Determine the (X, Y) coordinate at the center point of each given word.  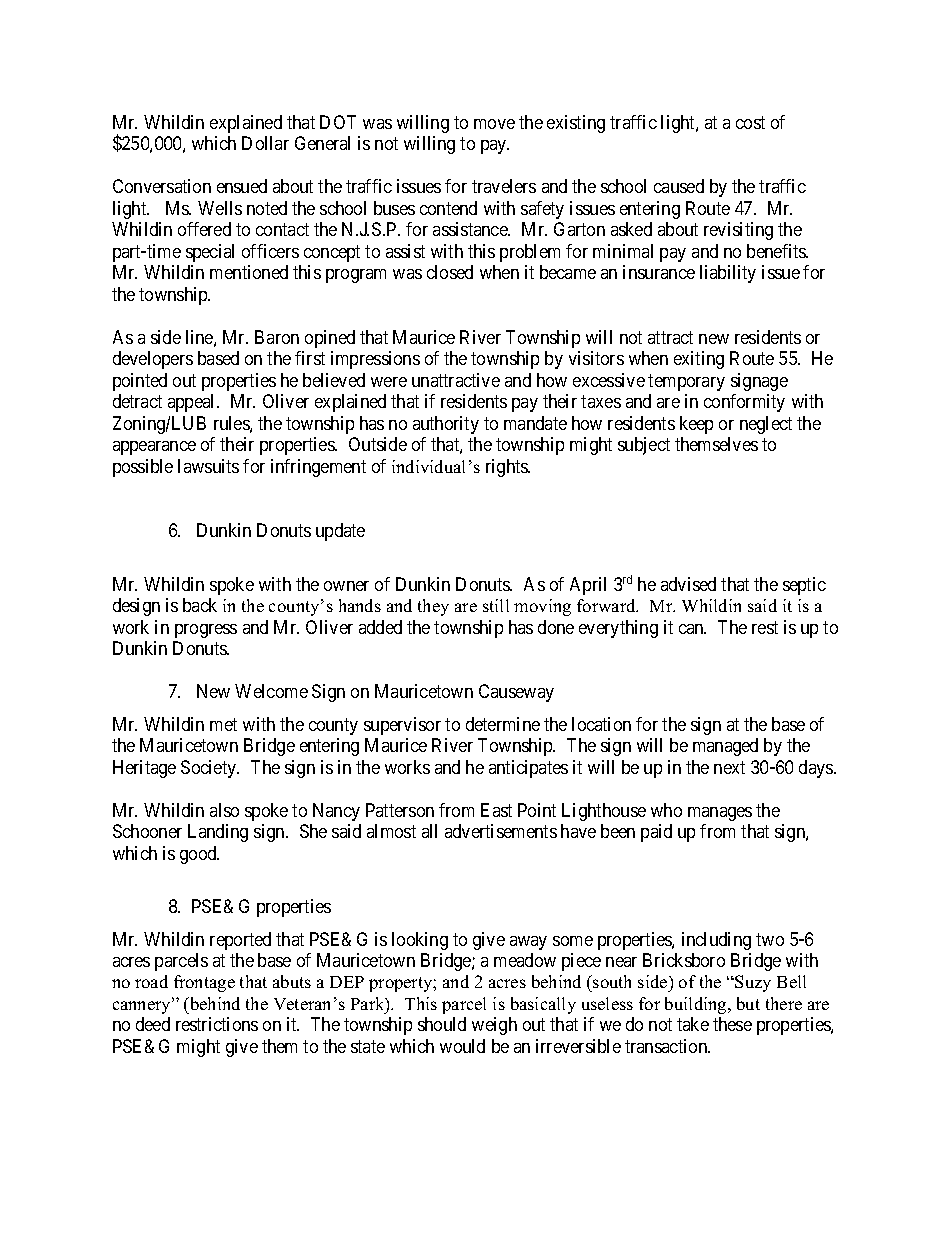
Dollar (265, 143)
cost (750, 122)
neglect (766, 425)
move (494, 124)
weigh (494, 1026)
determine (503, 724)
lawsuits (208, 466)
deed (153, 1024)
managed (725, 747)
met (223, 724)
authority (446, 425)
